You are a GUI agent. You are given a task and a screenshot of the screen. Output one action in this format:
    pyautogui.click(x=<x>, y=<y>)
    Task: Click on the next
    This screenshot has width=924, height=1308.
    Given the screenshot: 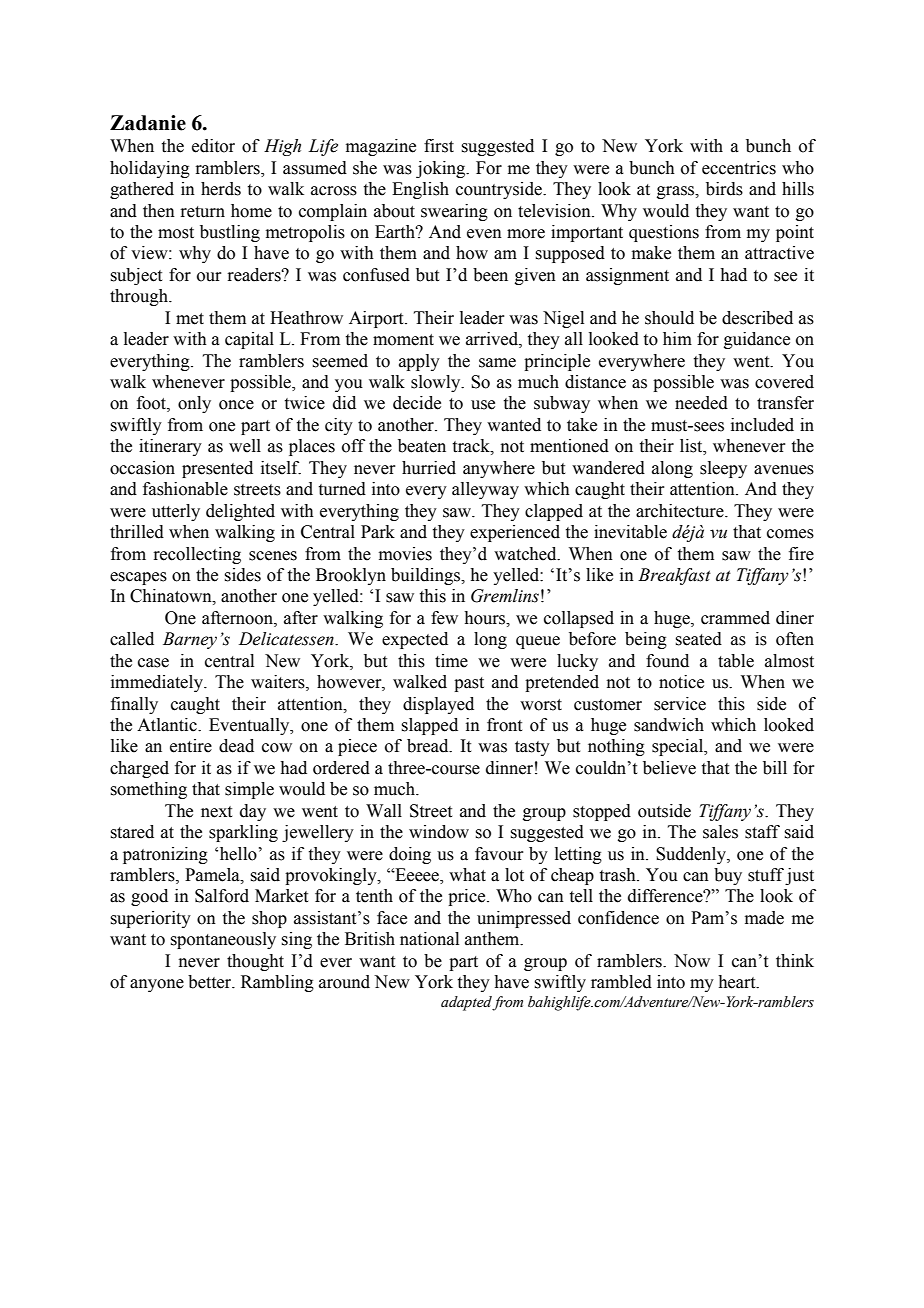 What is the action you would take?
    pyautogui.click(x=216, y=812)
